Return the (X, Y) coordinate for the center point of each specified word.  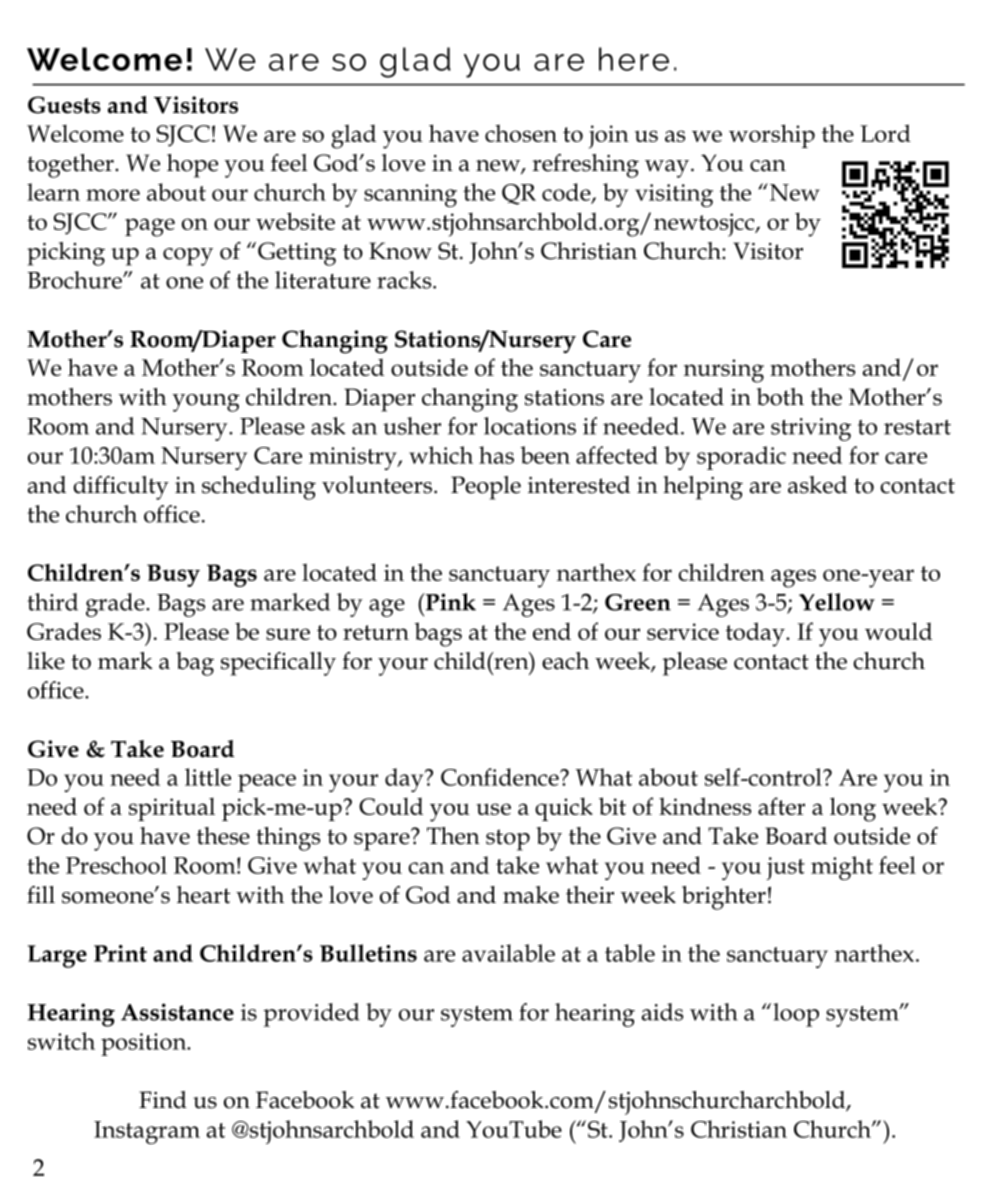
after (781, 806)
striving (811, 429)
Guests (64, 105)
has (496, 455)
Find (163, 1100)
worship (772, 136)
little (208, 777)
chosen (521, 133)
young (206, 403)
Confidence (501, 777)
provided (311, 1015)
